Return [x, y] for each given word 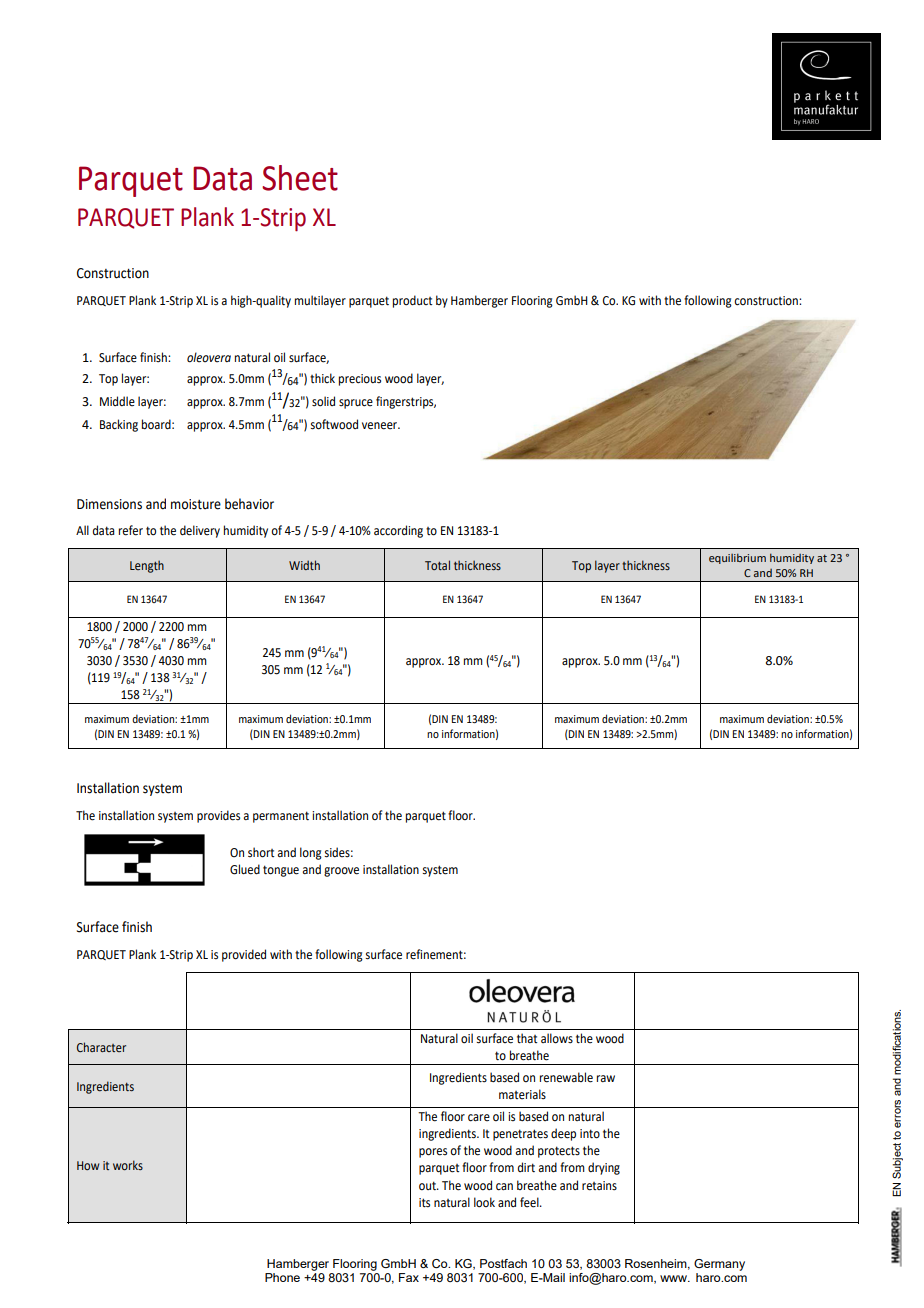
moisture [196, 504]
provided [244, 955]
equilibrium [737, 558]
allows [557, 1038]
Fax [409, 1277]
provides [218, 816]
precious [360, 380]
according [398, 531]
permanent [281, 817]
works [128, 1165]
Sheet [300, 178]
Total [437, 565]
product [413, 301]
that [527, 1038]
